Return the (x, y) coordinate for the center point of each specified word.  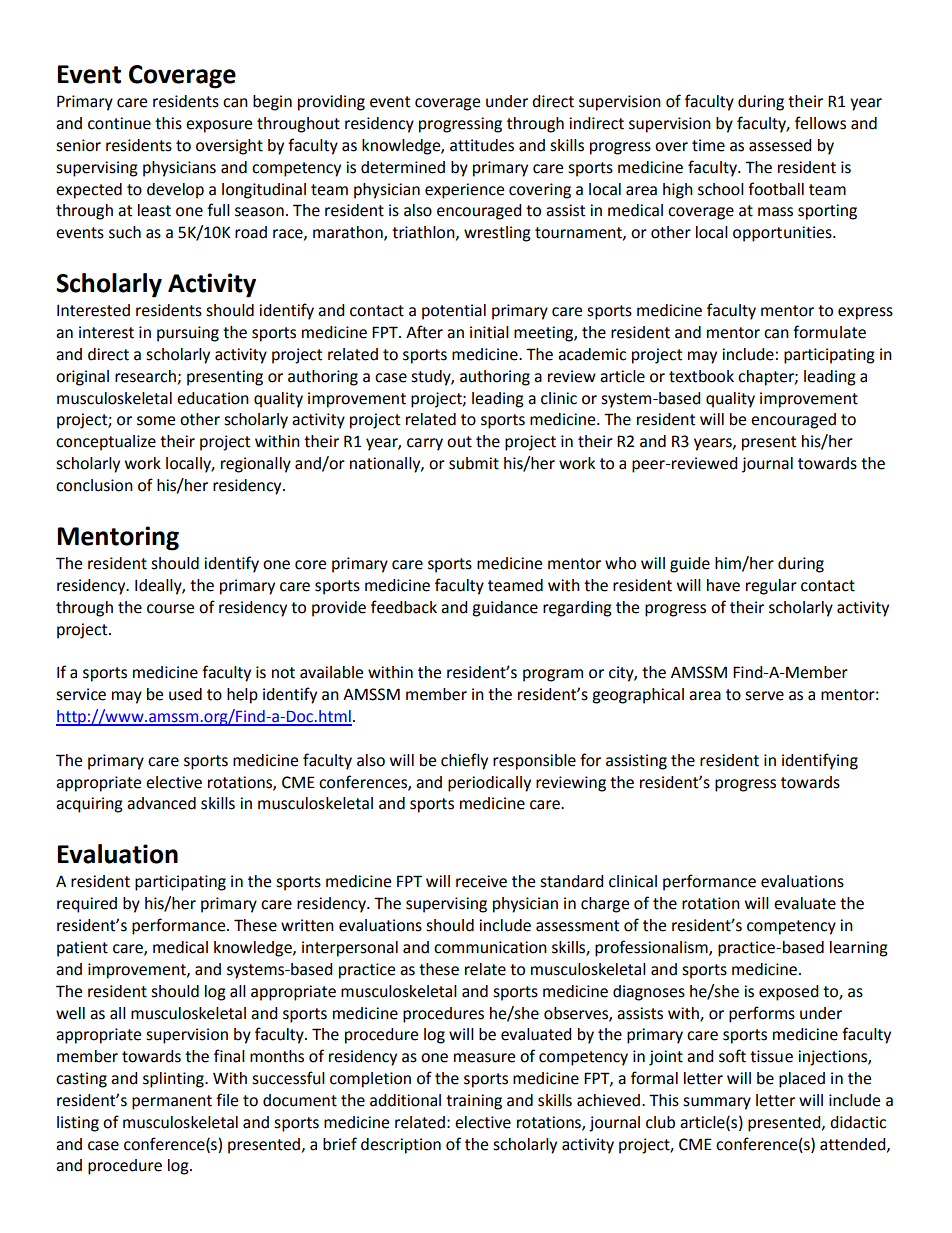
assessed (780, 145)
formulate (829, 332)
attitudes (482, 145)
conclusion (94, 485)
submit (474, 463)
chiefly (464, 761)
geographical (638, 696)
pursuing (188, 334)
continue (119, 123)
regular (771, 587)
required (87, 905)
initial (489, 332)
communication (490, 947)
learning (859, 949)
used (185, 694)
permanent (172, 1102)
